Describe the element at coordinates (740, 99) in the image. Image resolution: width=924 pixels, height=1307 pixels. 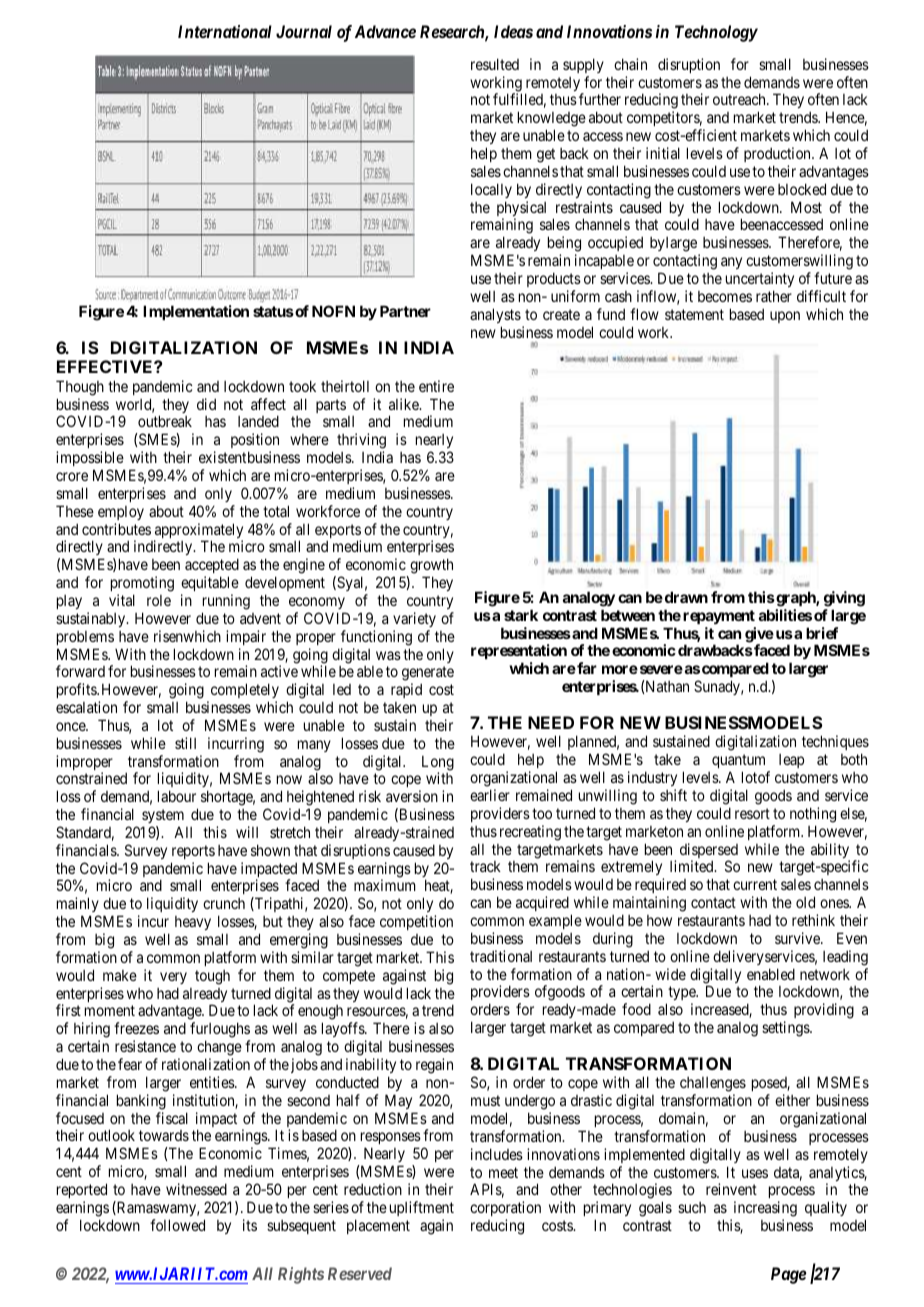
I see `outreach` at that location.
